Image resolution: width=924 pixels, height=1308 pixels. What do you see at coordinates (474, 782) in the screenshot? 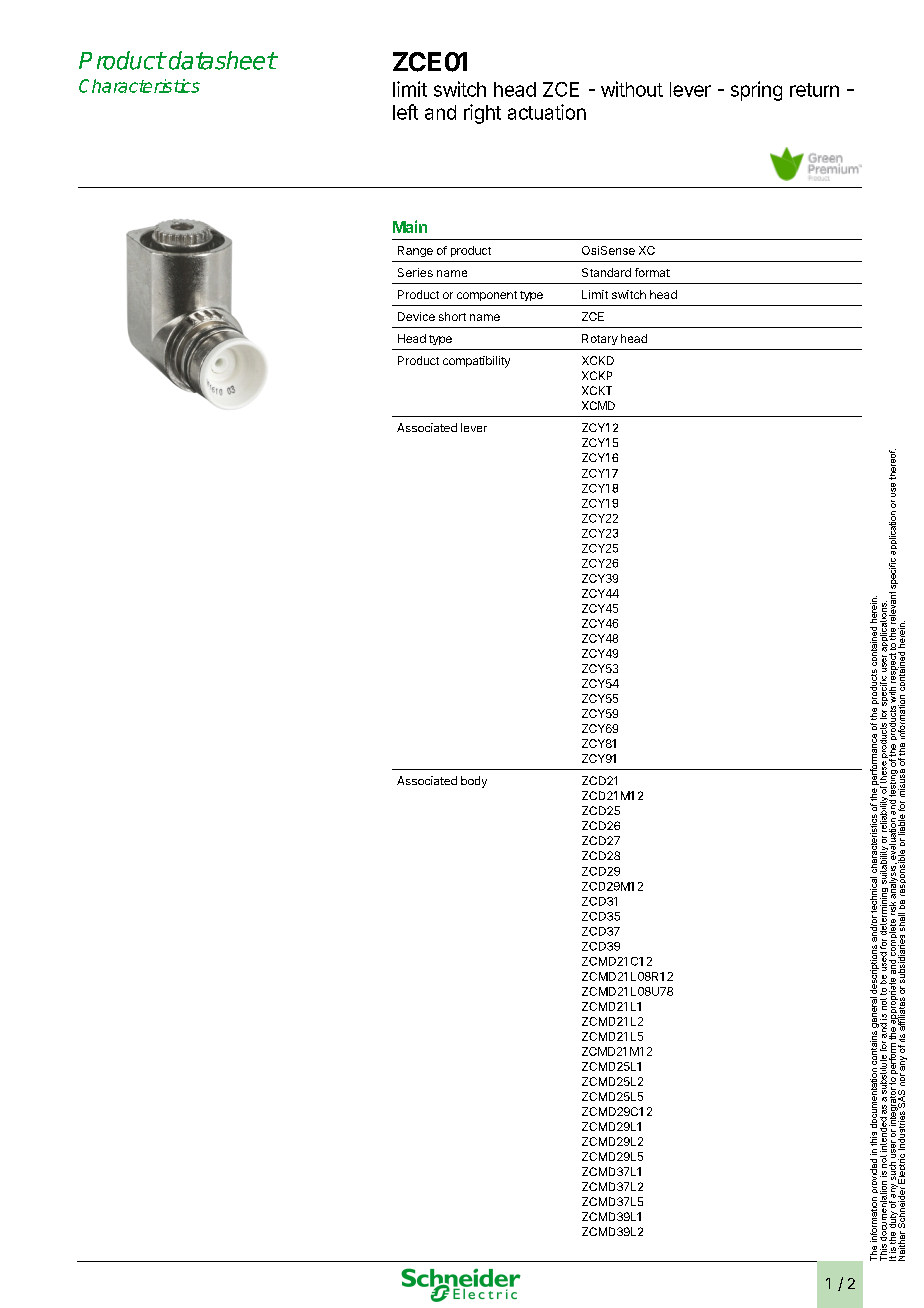
I see `body` at bounding box center [474, 782].
